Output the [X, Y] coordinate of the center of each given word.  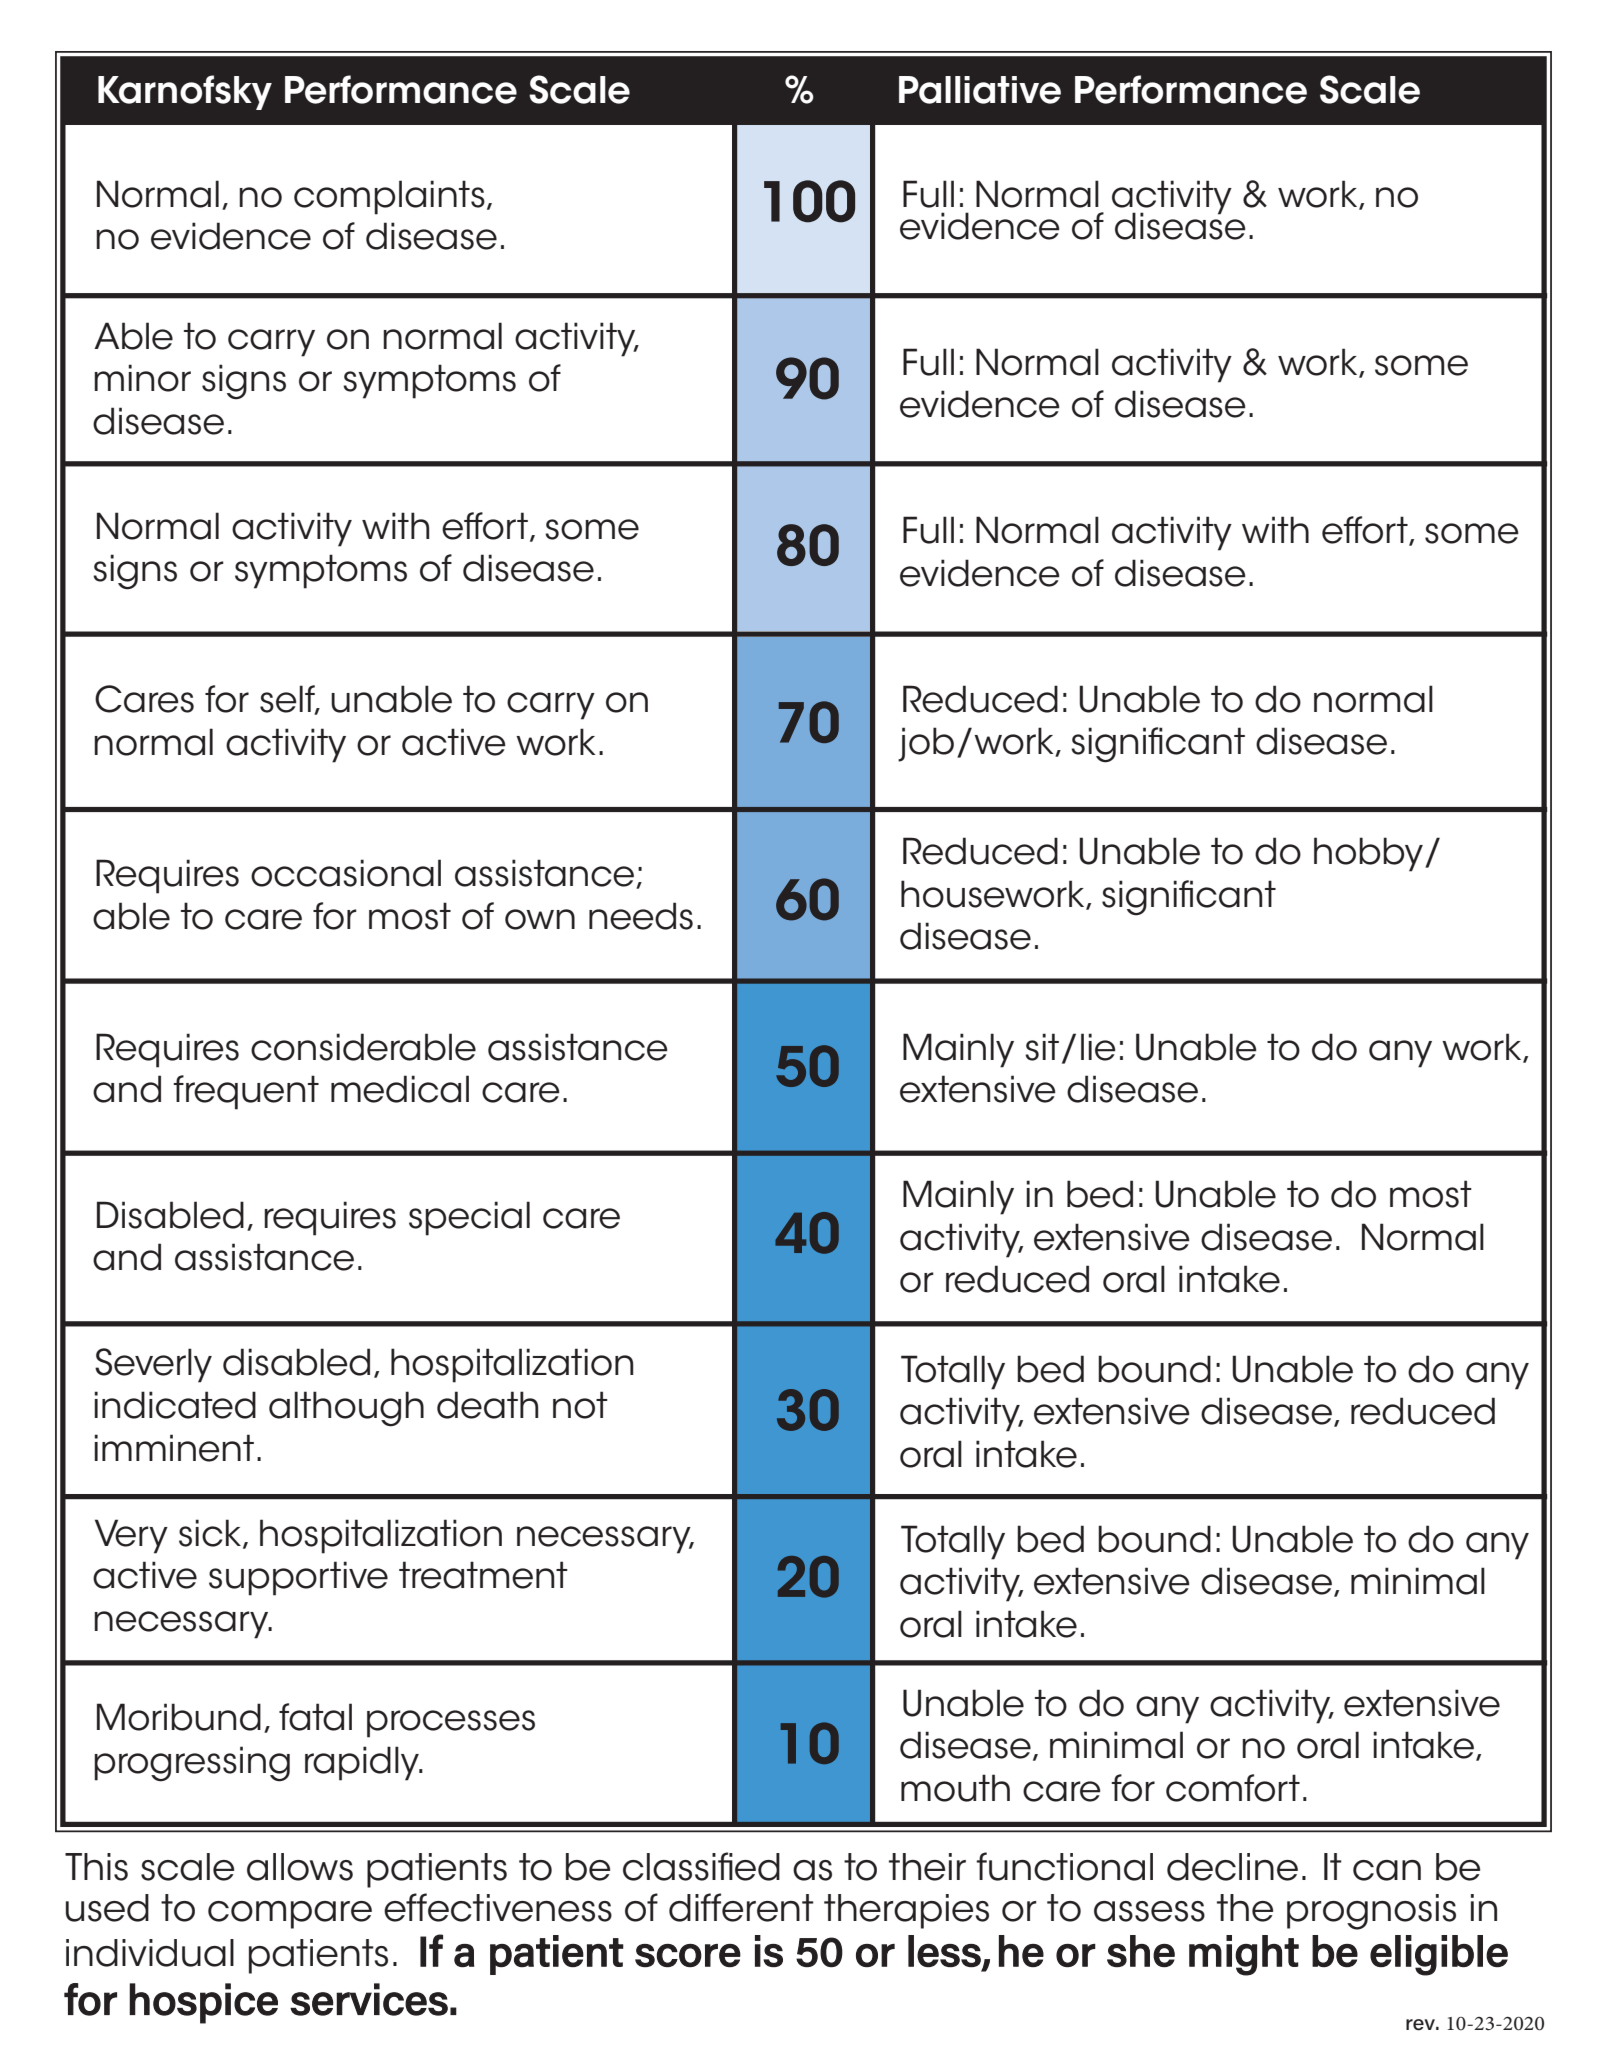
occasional [346, 873]
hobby [1370, 854]
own [540, 919]
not [580, 1405]
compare [290, 1915]
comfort [1233, 1788]
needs [641, 916]
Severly [153, 1365]
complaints [389, 197]
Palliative [980, 90]
